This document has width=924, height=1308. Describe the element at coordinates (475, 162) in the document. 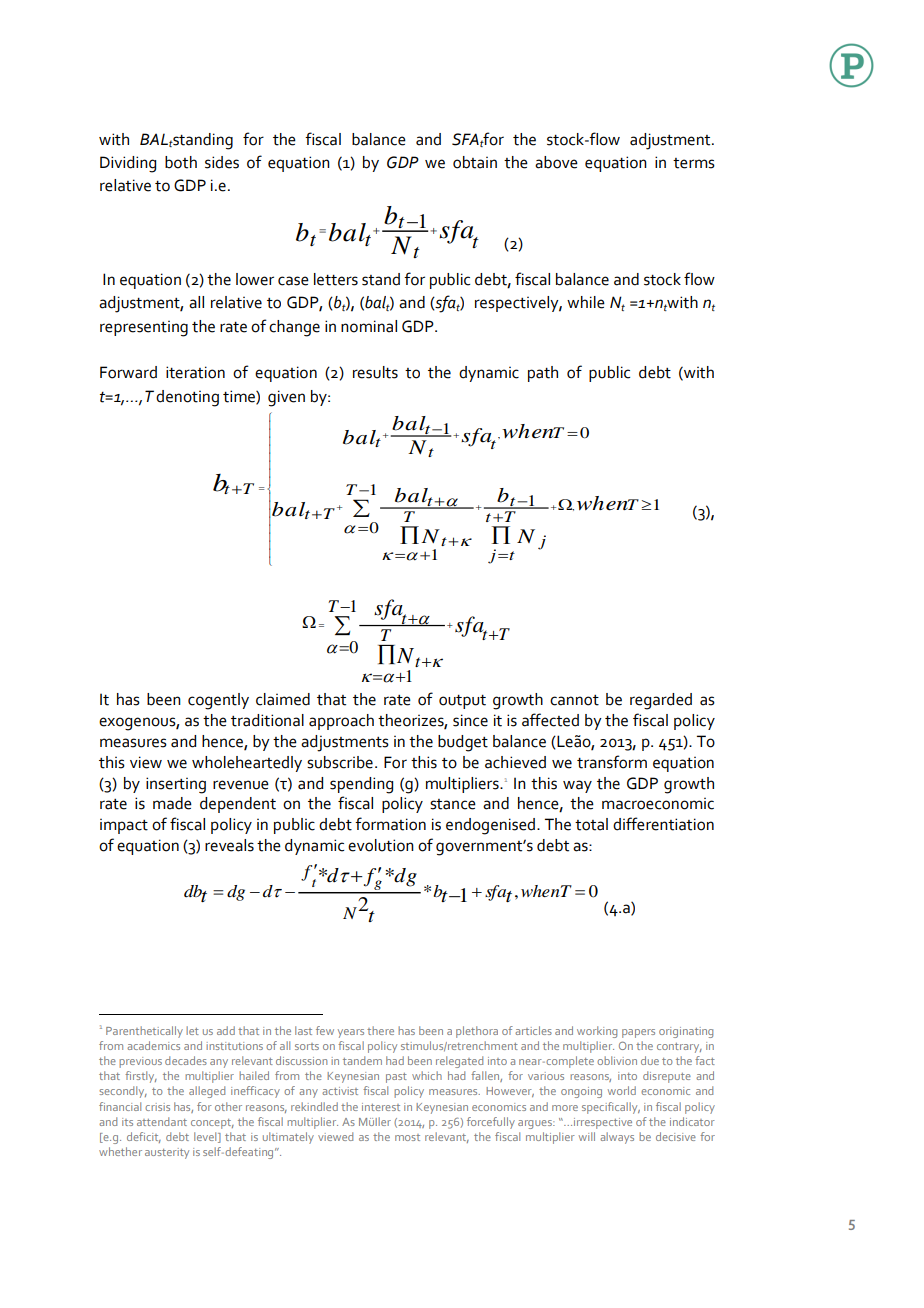

I see `obtain` at that location.
